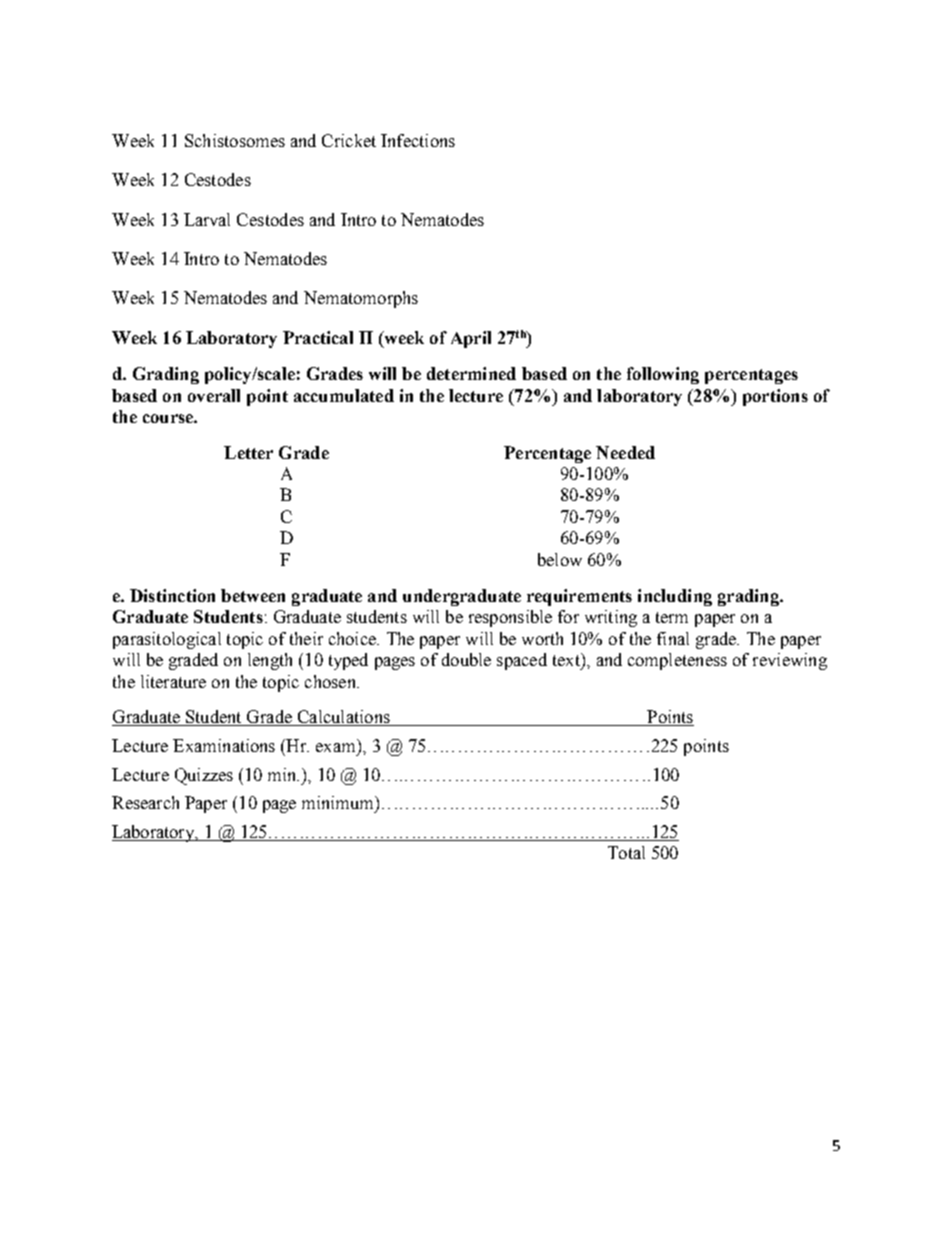  I want to click on Research, so click(145, 802).
